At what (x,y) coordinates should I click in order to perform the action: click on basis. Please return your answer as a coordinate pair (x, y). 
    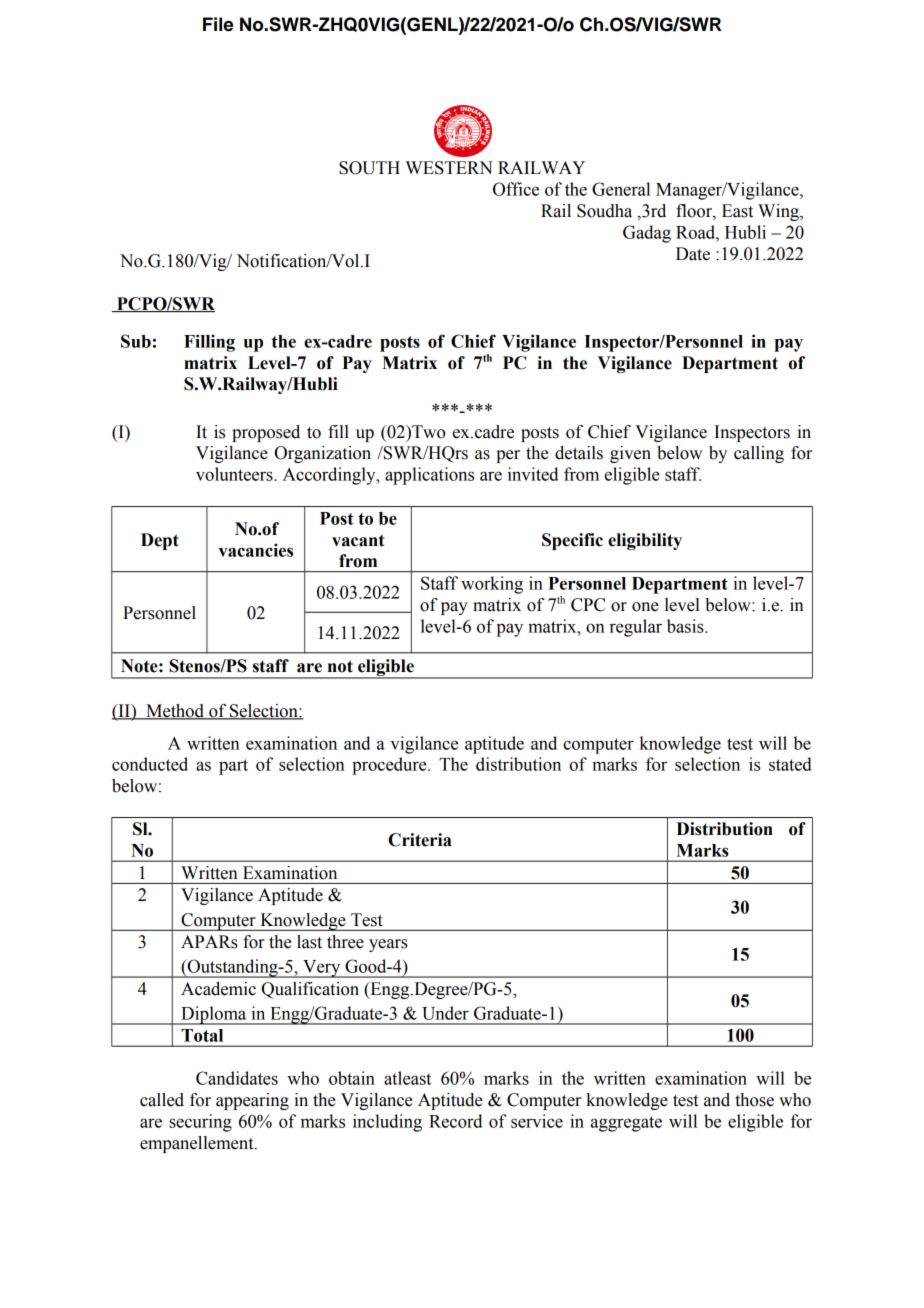
    Looking at the image, I should click on (686, 626).
